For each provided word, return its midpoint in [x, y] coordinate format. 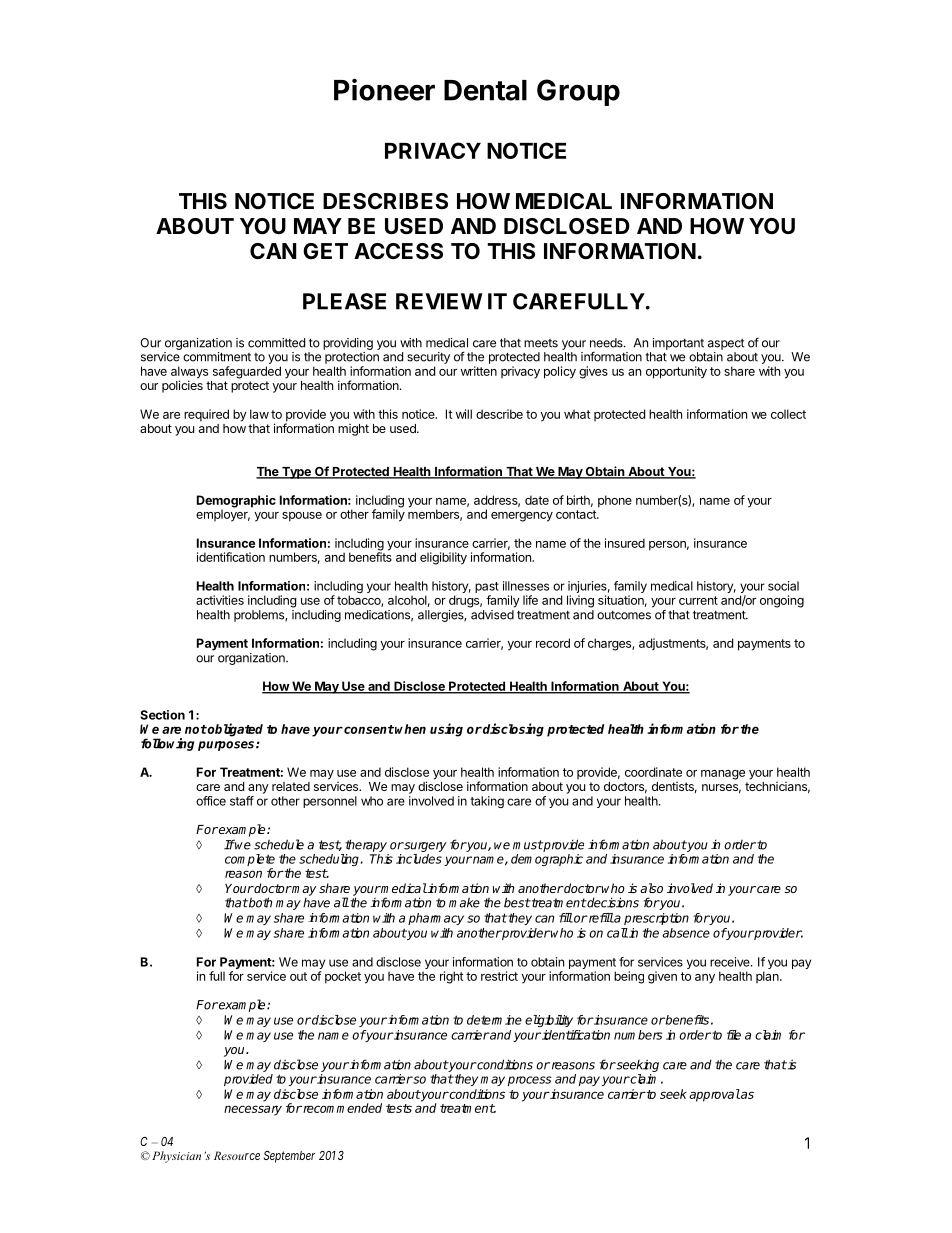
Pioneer [384, 89]
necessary [253, 1110]
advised [492, 615]
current [698, 600]
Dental [485, 90]
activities [220, 600]
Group [578, 92]
